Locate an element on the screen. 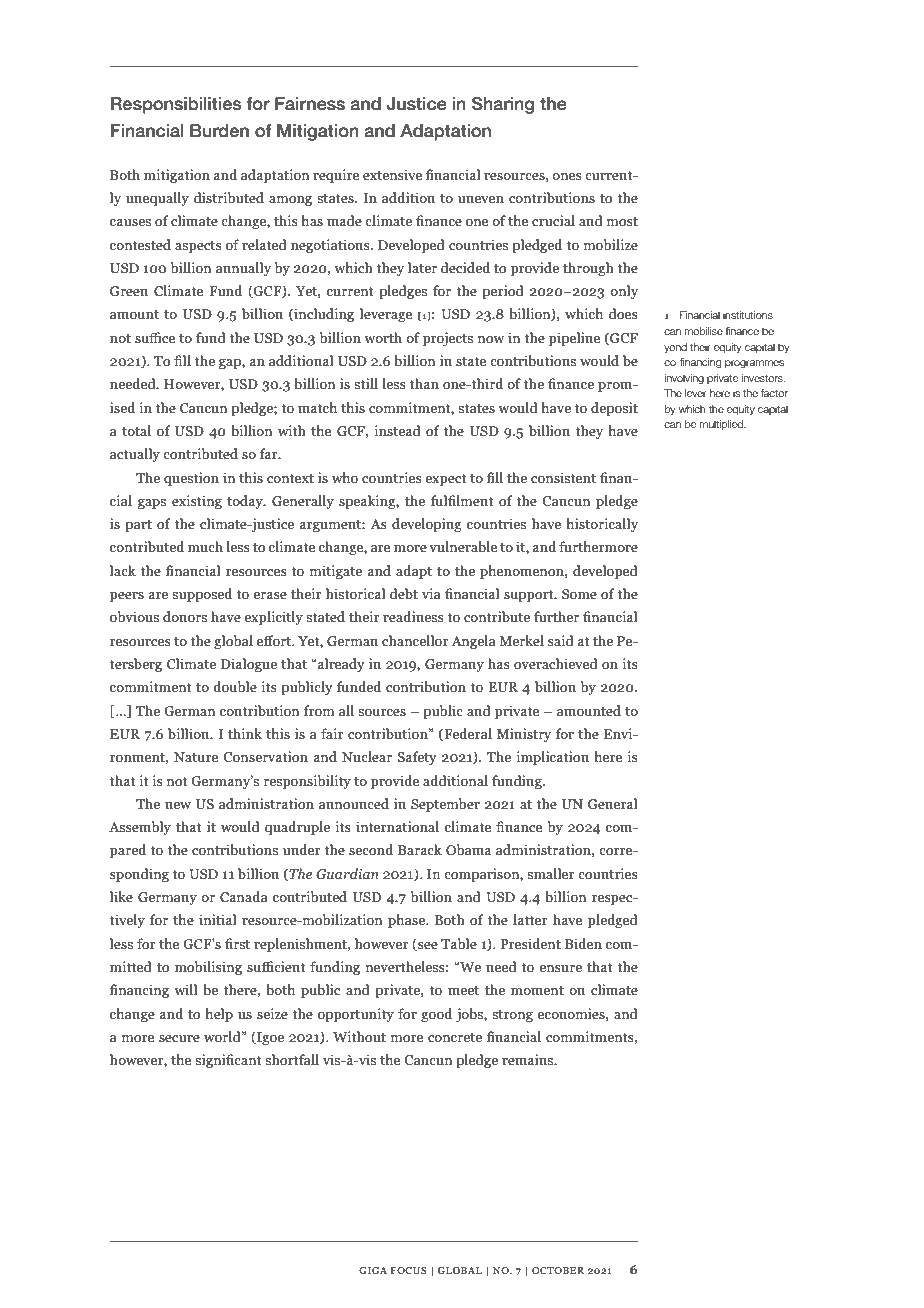 This screenshot has height=1308, width=924. Biden is located at coordinates (583, 944).
